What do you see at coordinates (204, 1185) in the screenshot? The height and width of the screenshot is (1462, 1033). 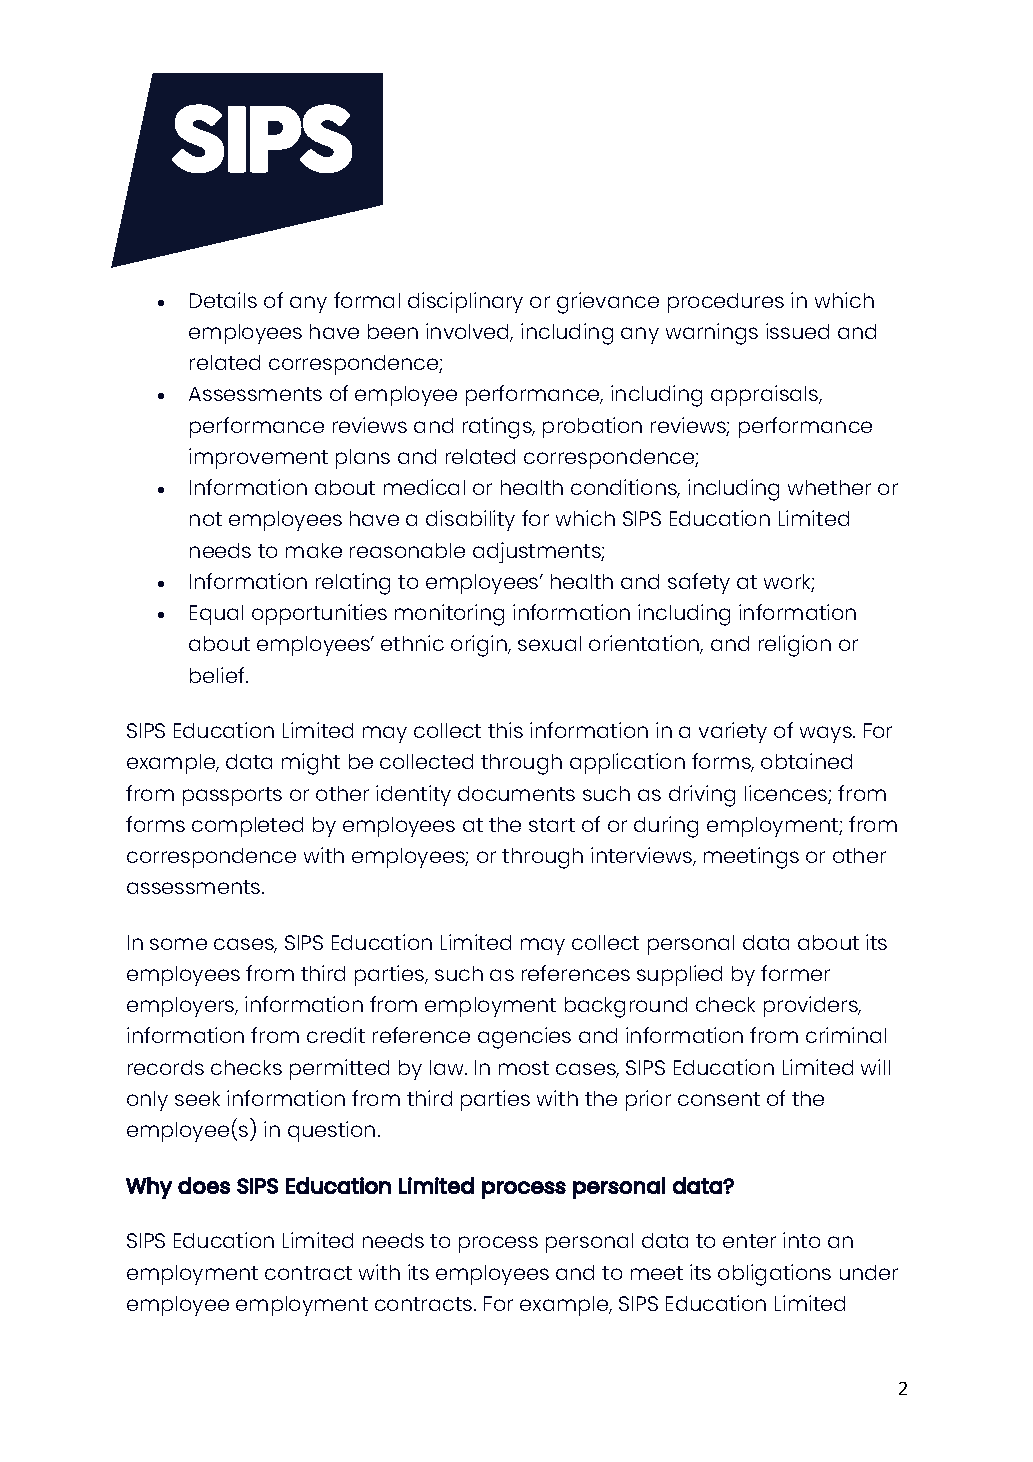 I see `does` at bounding box center [204, 1185].
